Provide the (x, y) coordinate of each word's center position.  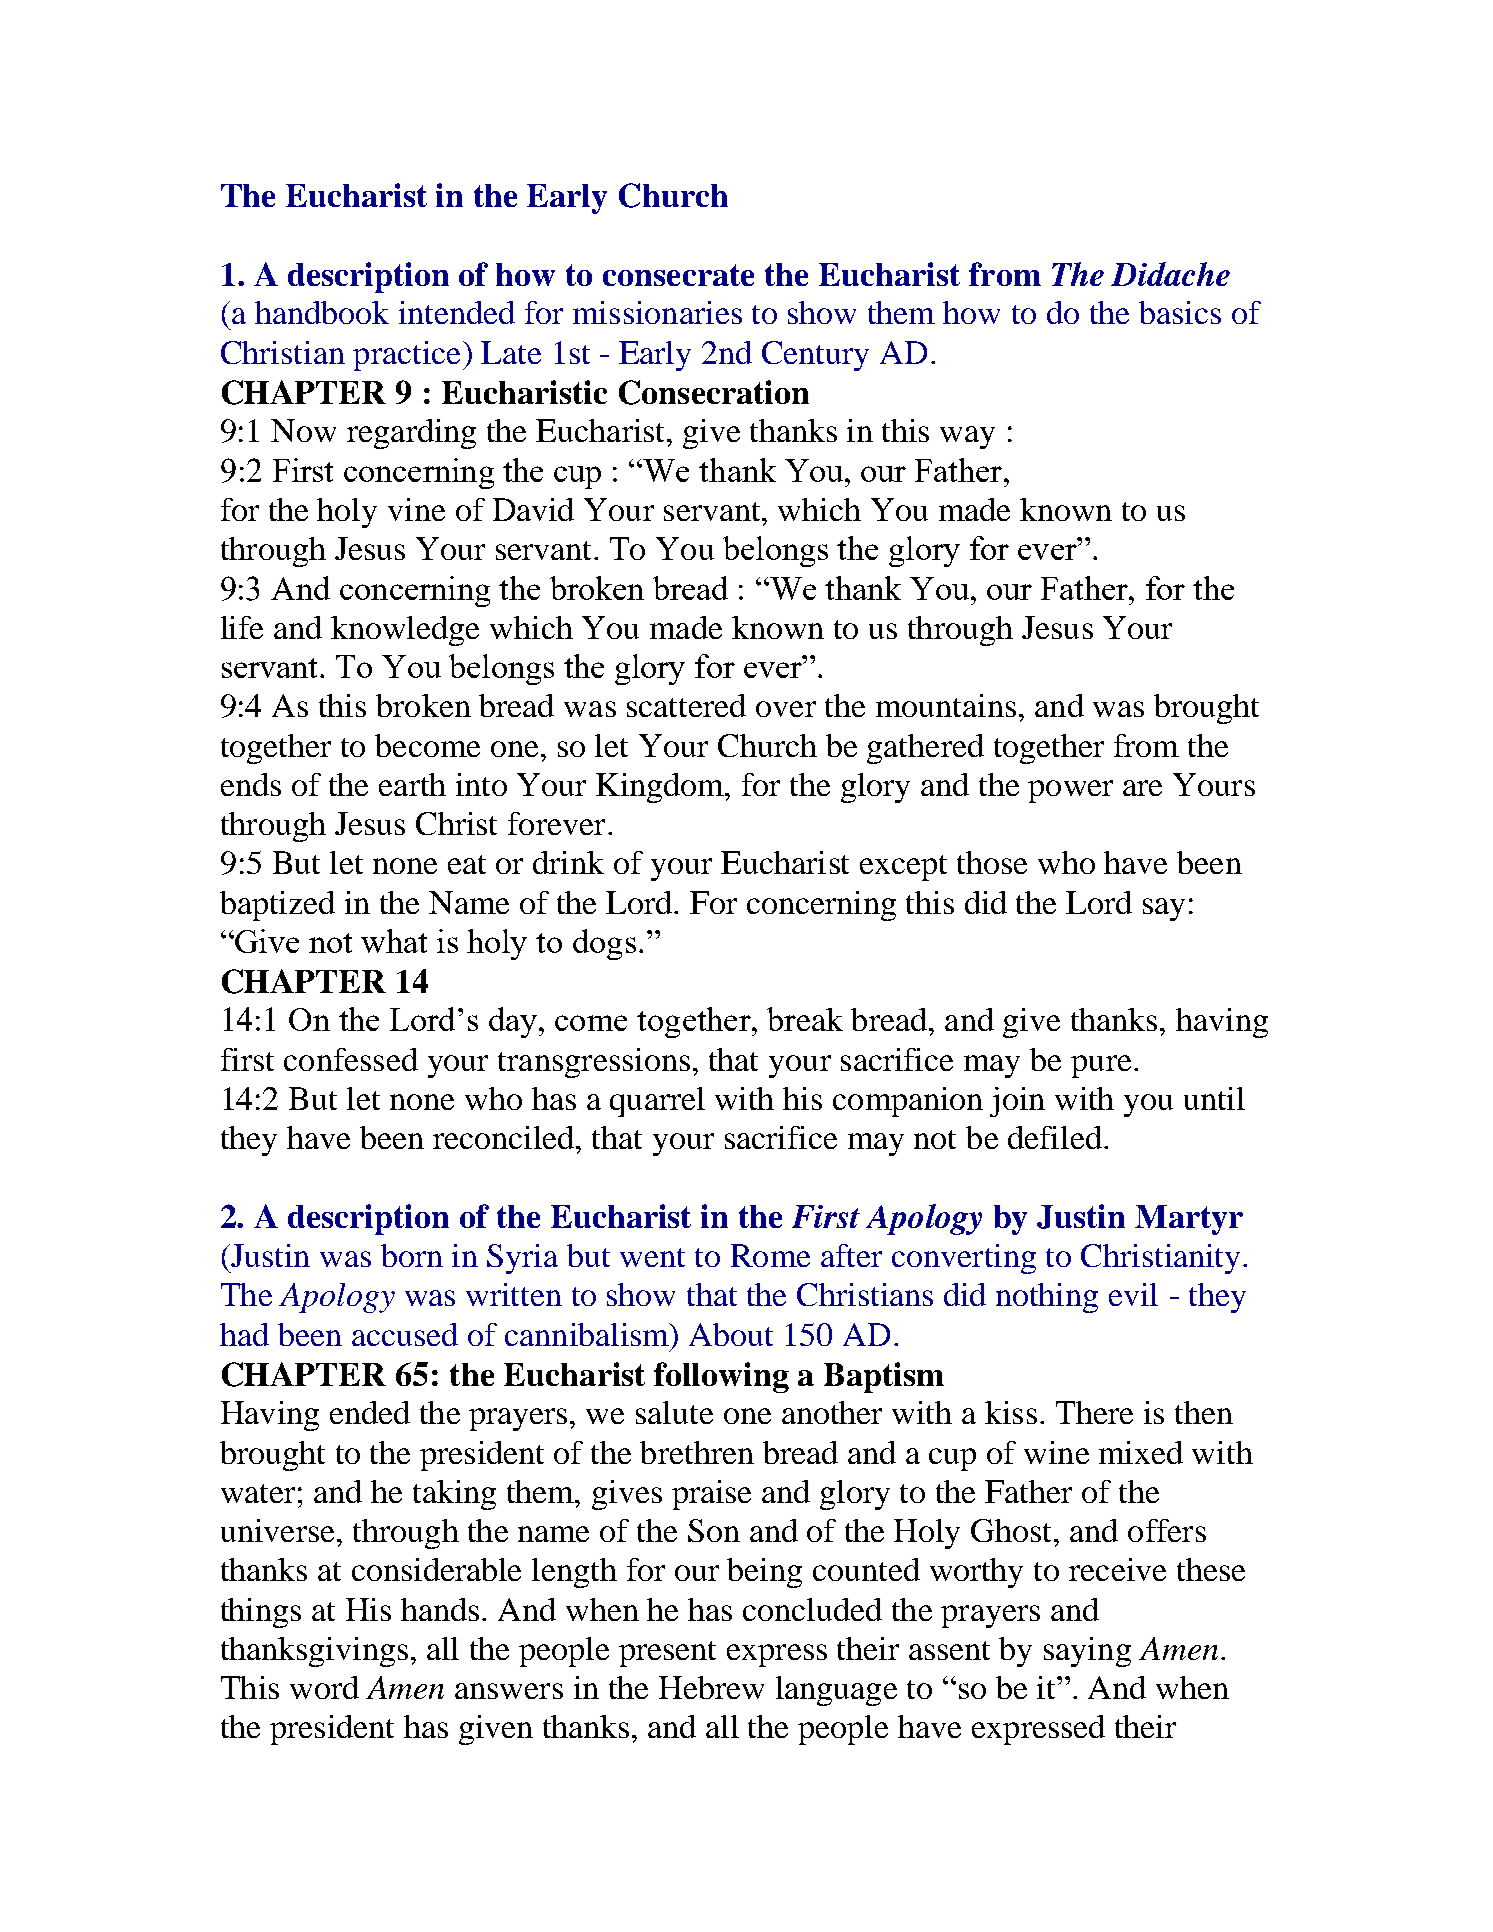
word (324, 1687)
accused (405, 1334)
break (805, 1019)
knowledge (405, 631)
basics (1180, 312)
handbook (322, 312)
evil (1133, 1294)
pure (1101, 1066)
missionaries (657, 312)
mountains (946, 705)
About (731, 1334)
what (394, 941)
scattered (686, 705)
